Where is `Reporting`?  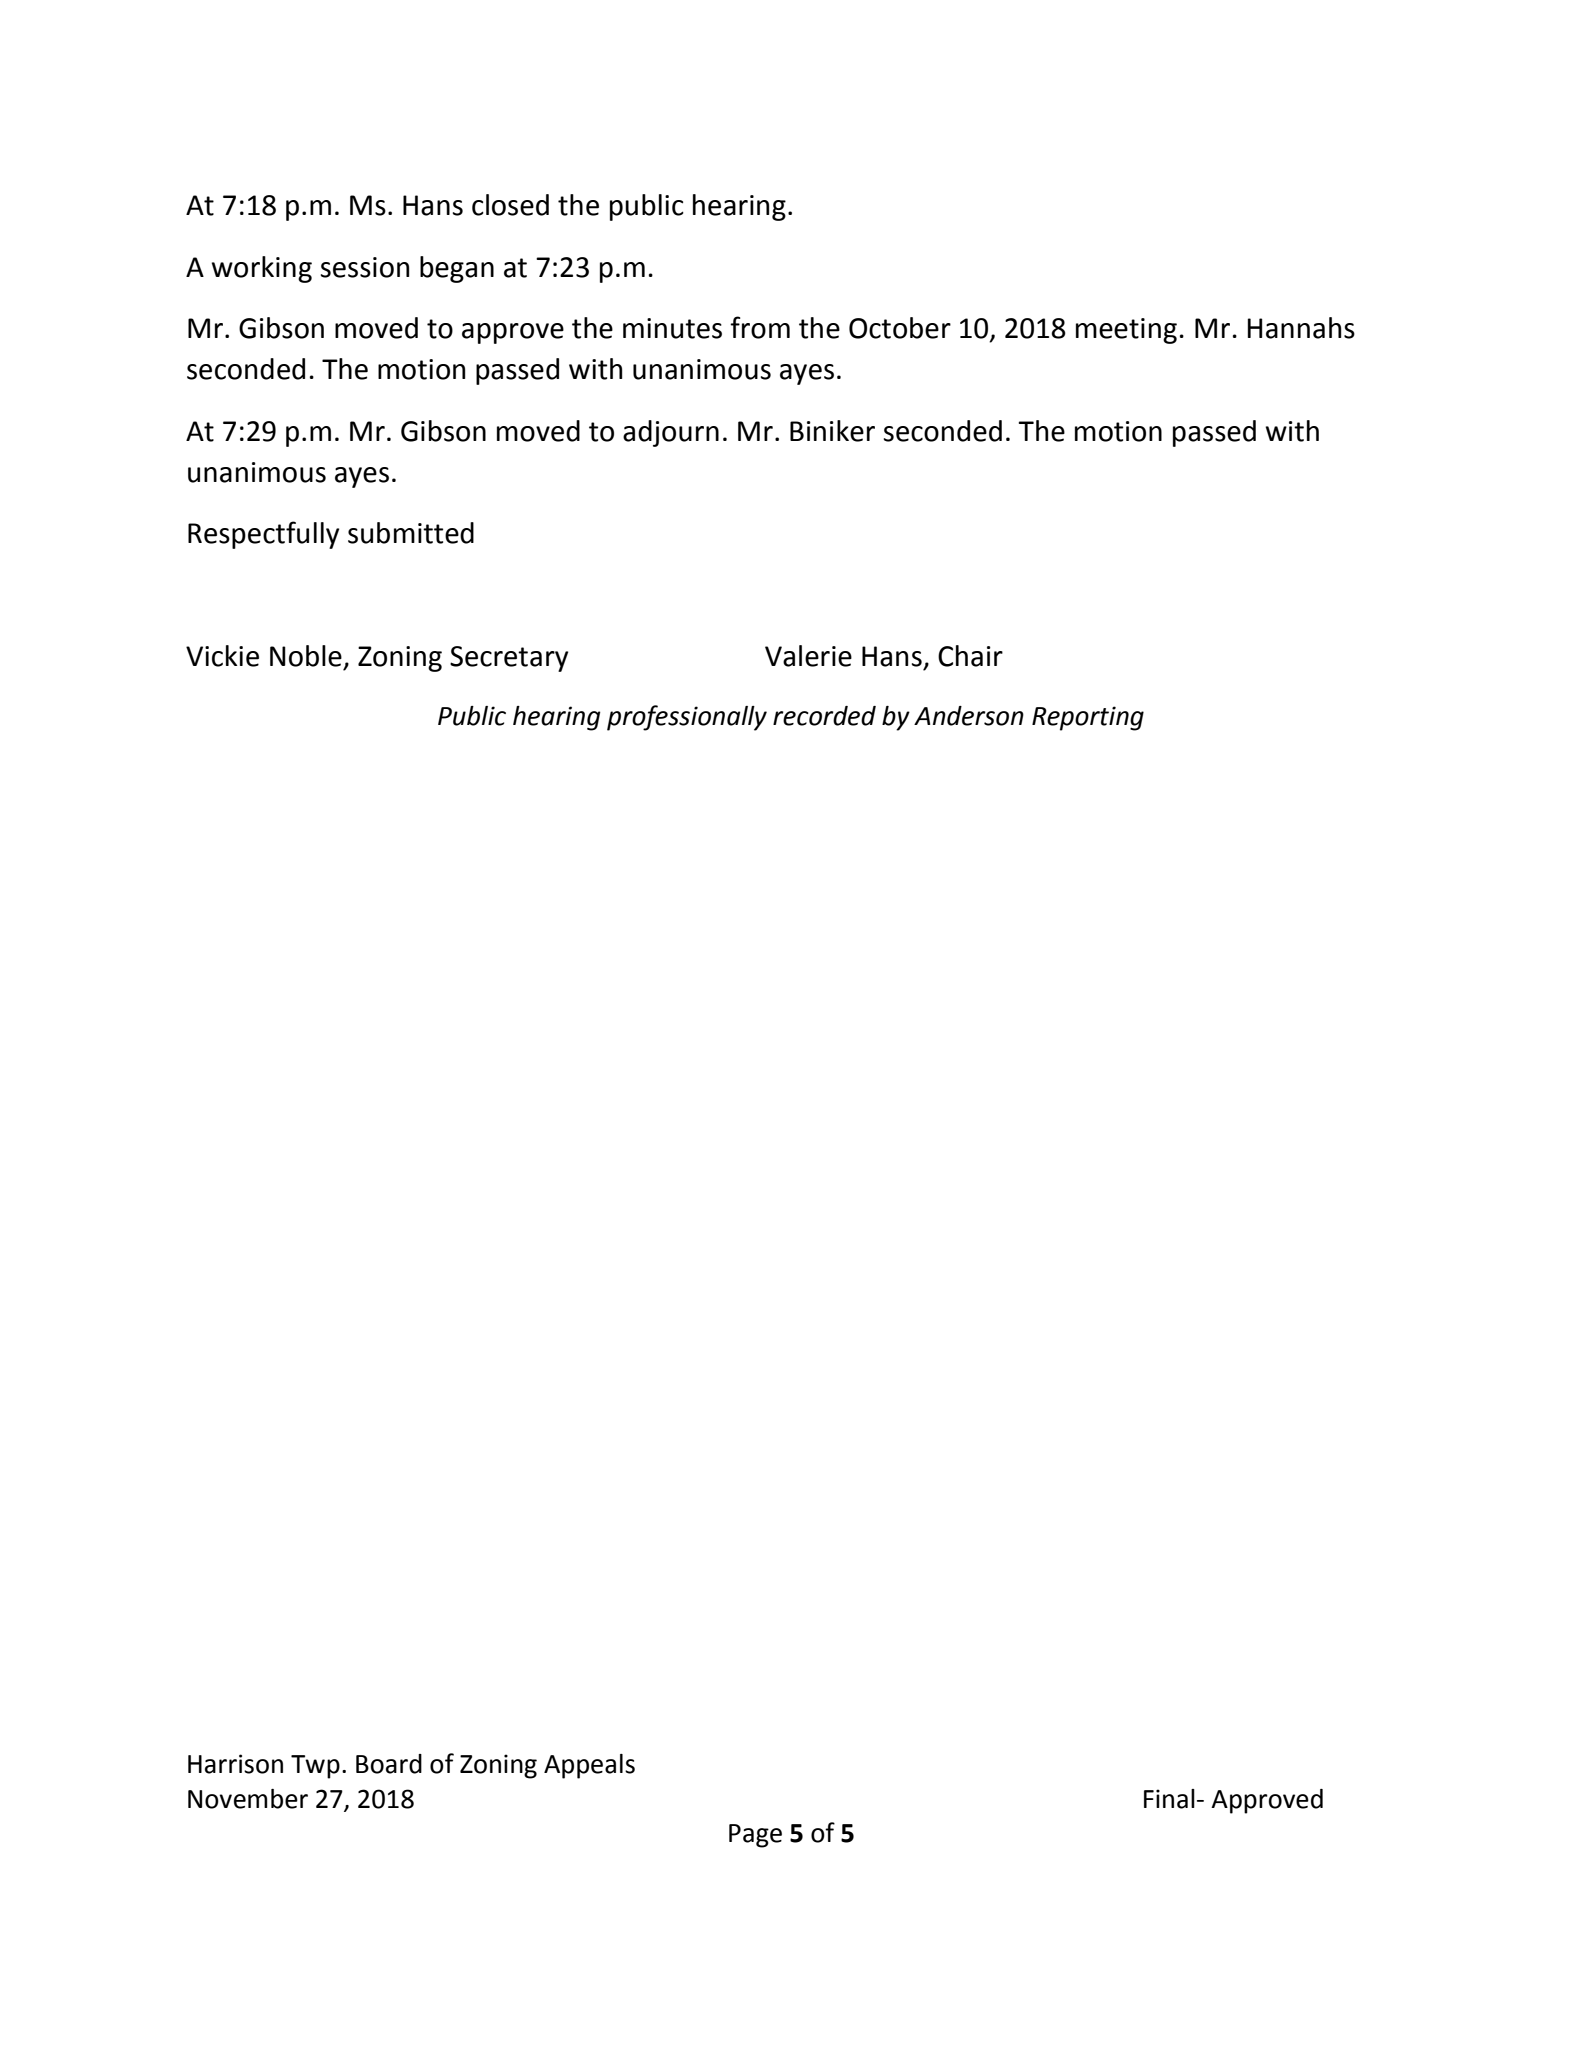
Reporting is located at coordinates (1088, 718).
